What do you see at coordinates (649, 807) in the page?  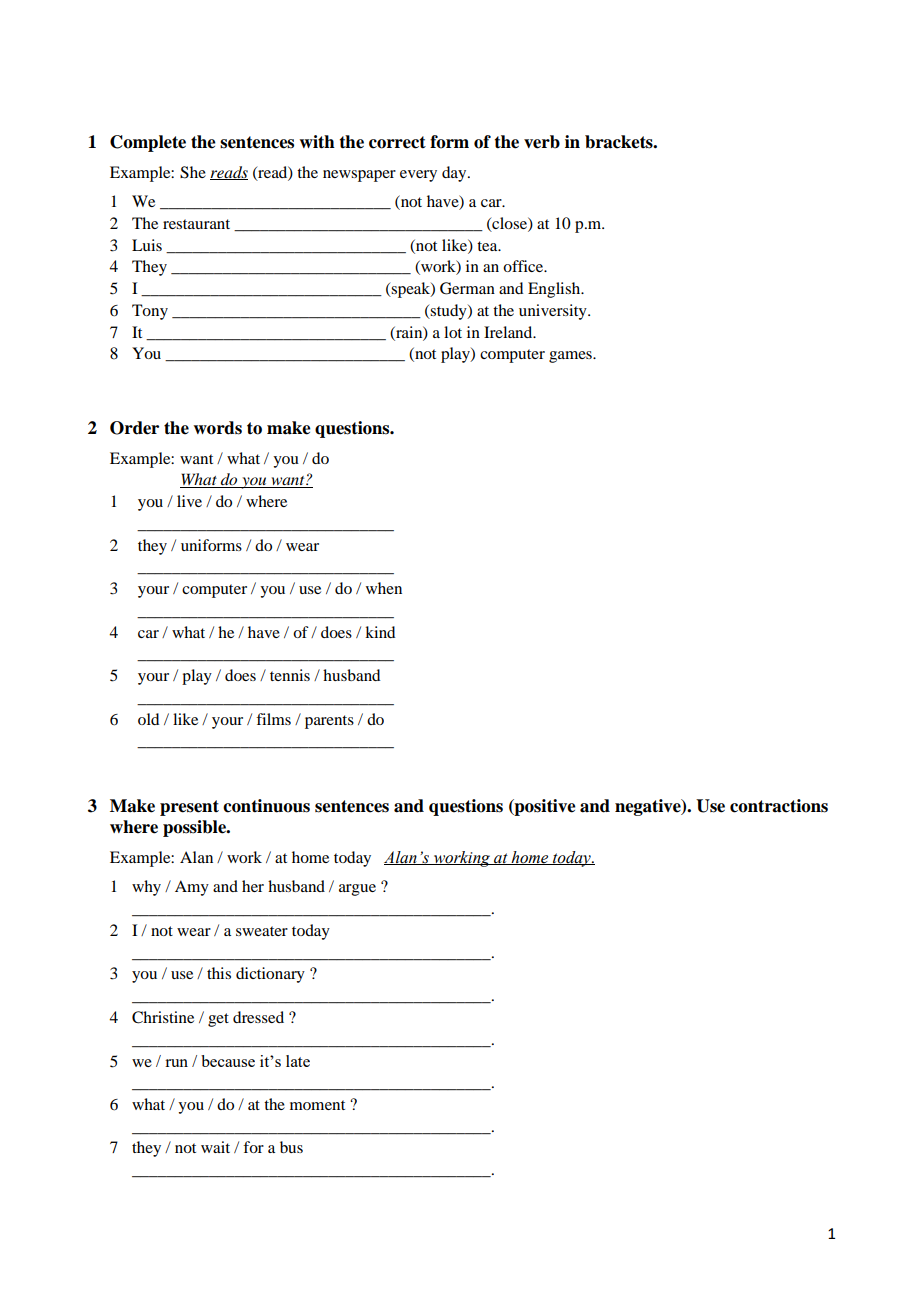 I see `negative` at bounding box center [649, 807].
